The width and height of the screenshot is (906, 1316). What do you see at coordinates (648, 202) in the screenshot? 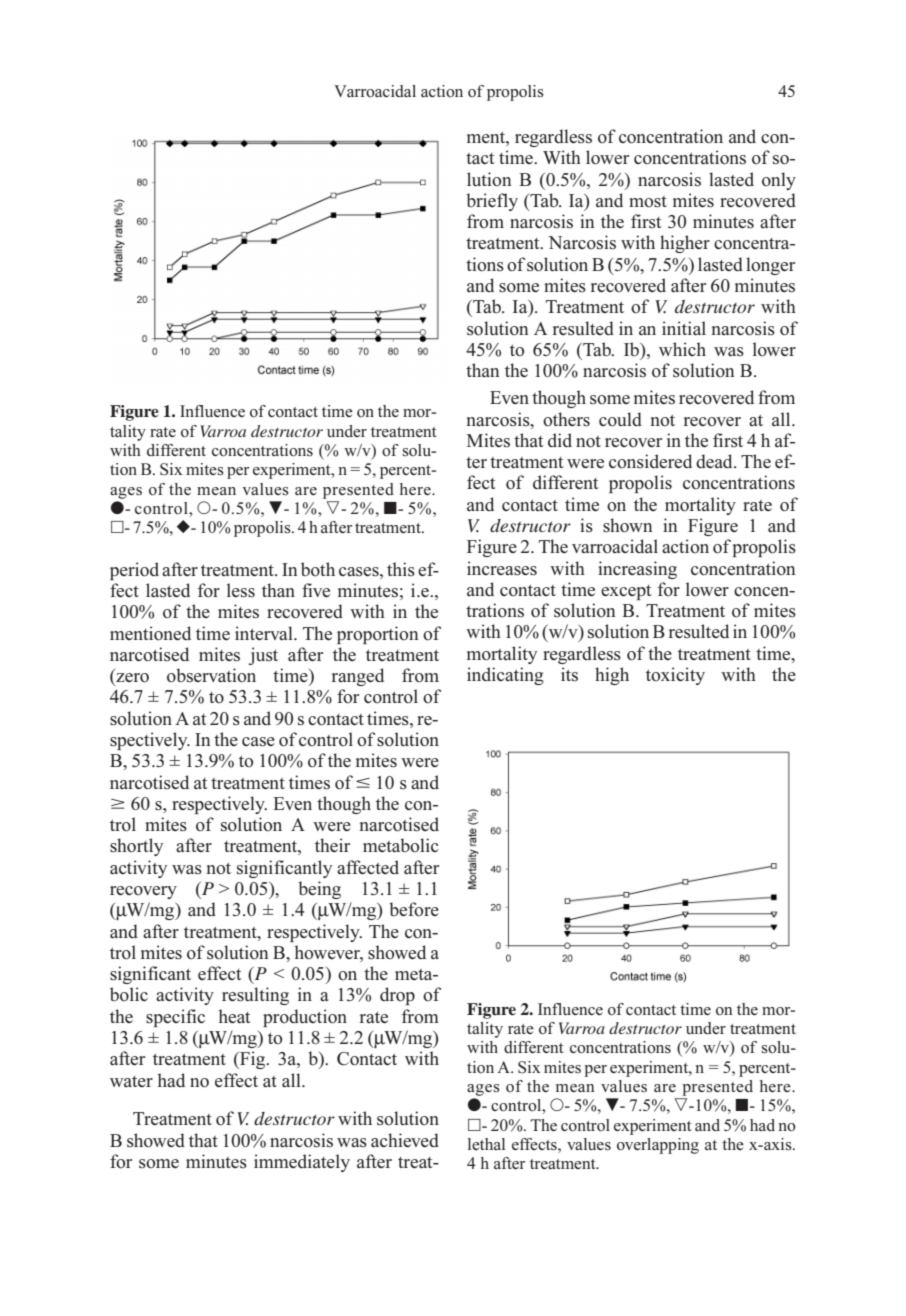
I see `most` at bounding box center [648, 202].
